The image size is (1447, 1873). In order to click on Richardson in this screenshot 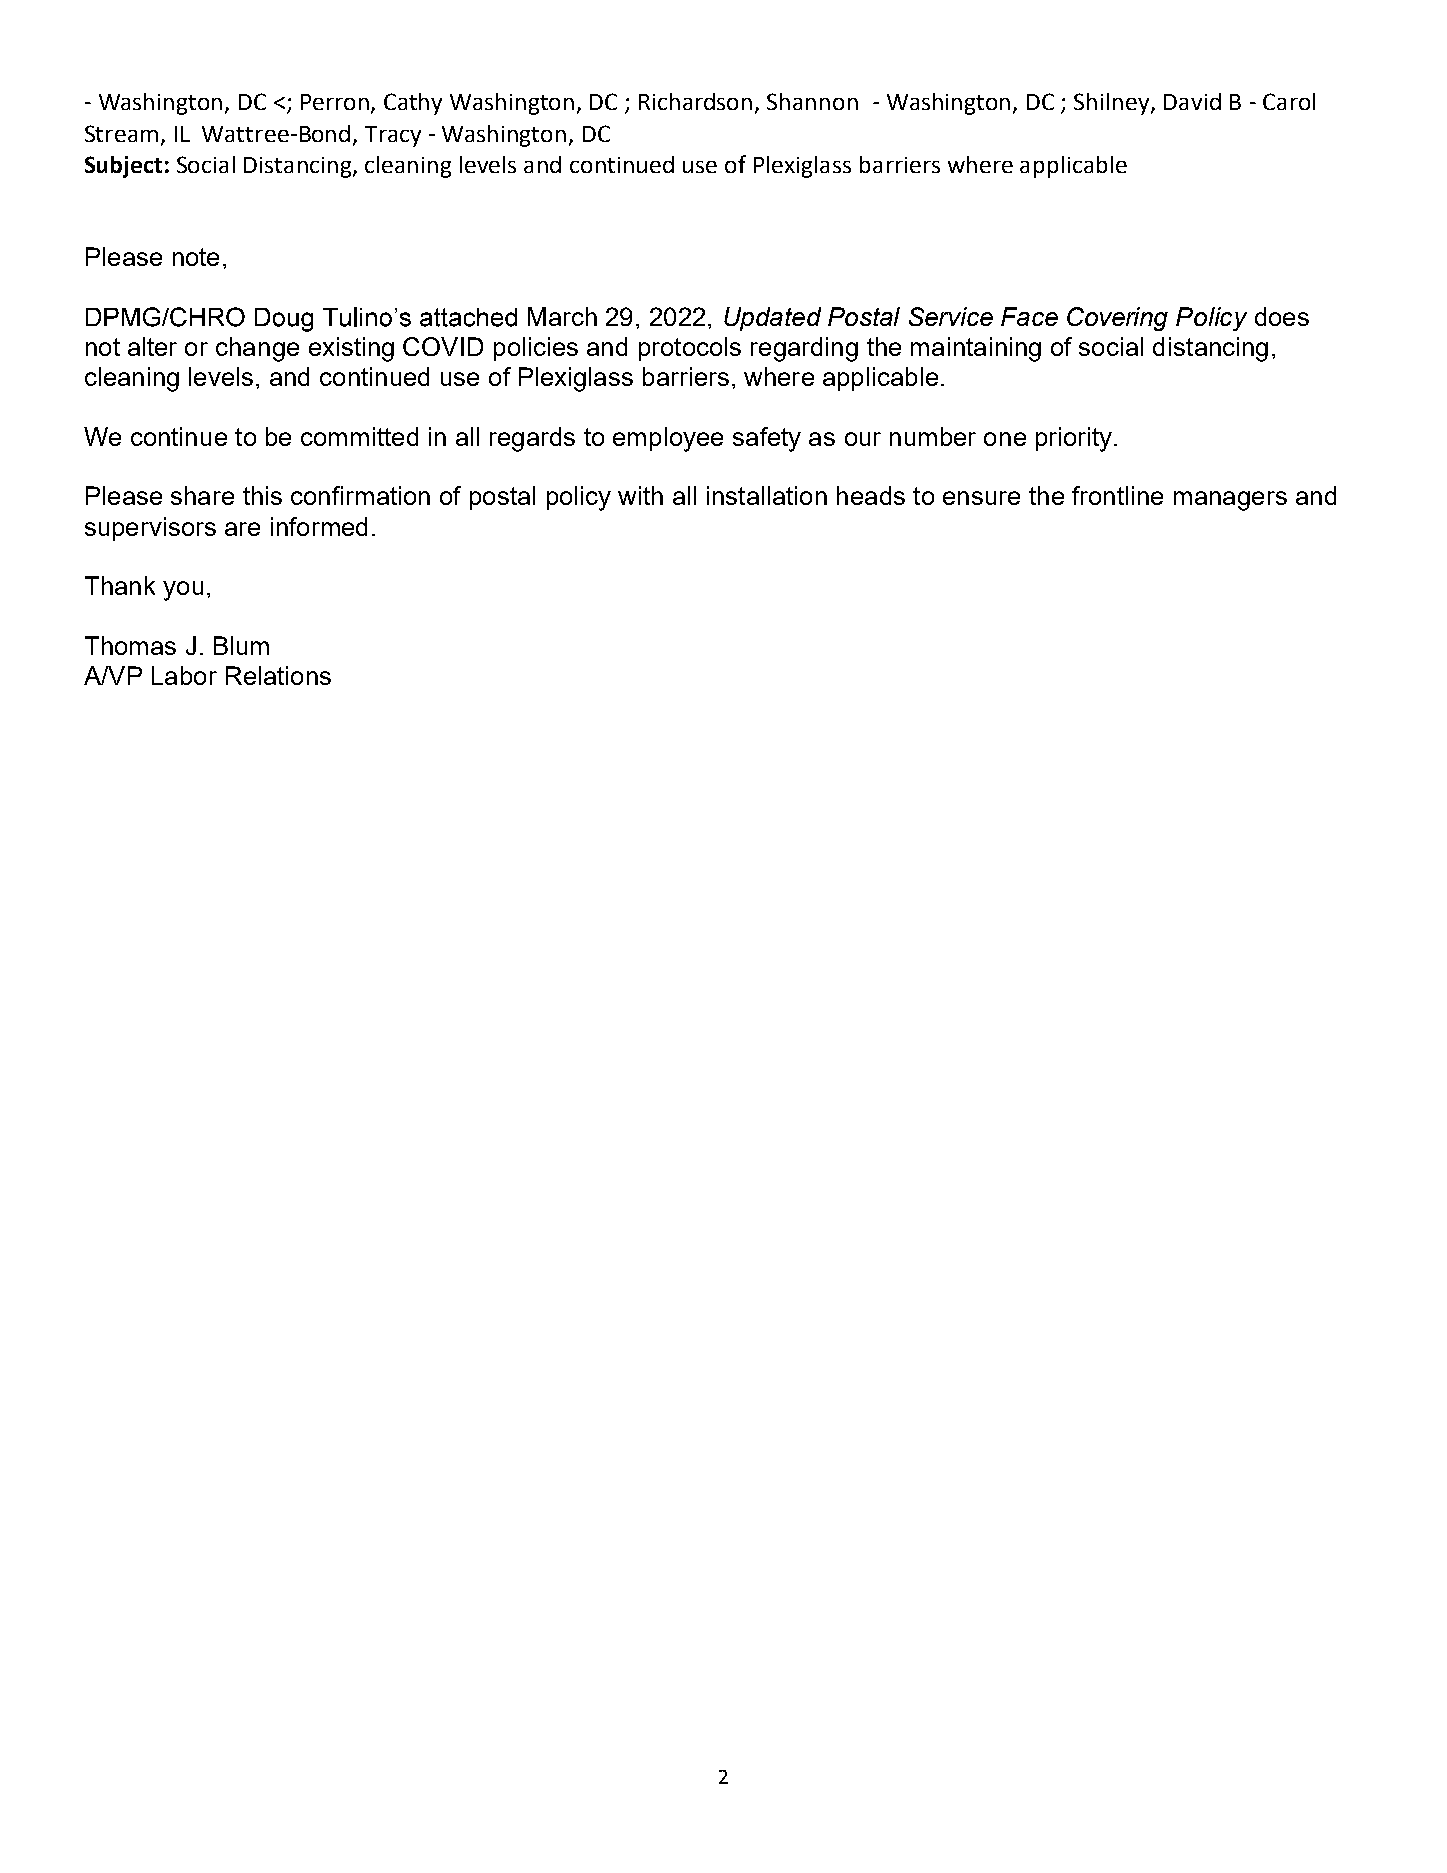, I will do `click(695, 101)`.
